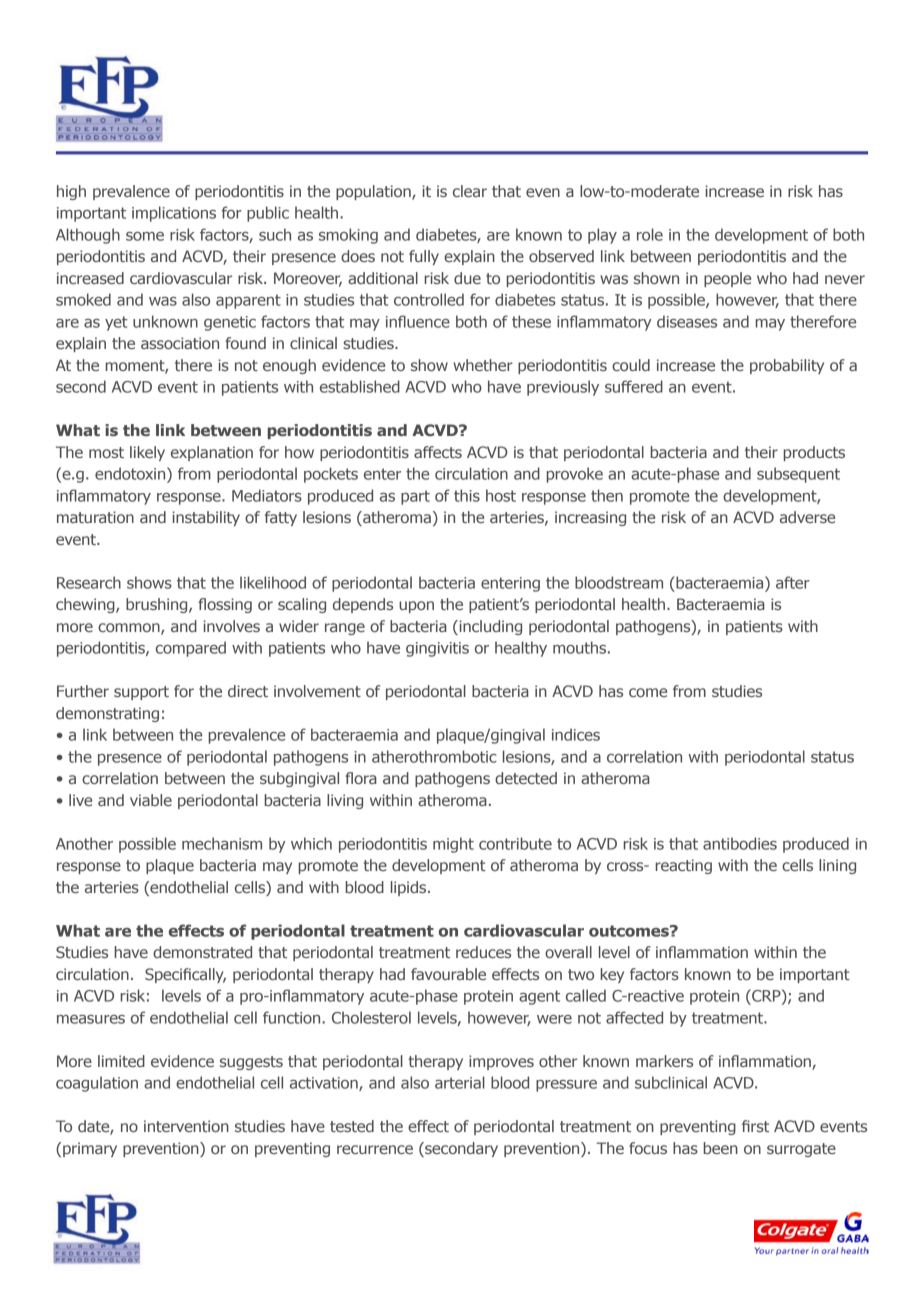  Describe the element at coordinates (814, 453) in the image. I see `products` at that location.
